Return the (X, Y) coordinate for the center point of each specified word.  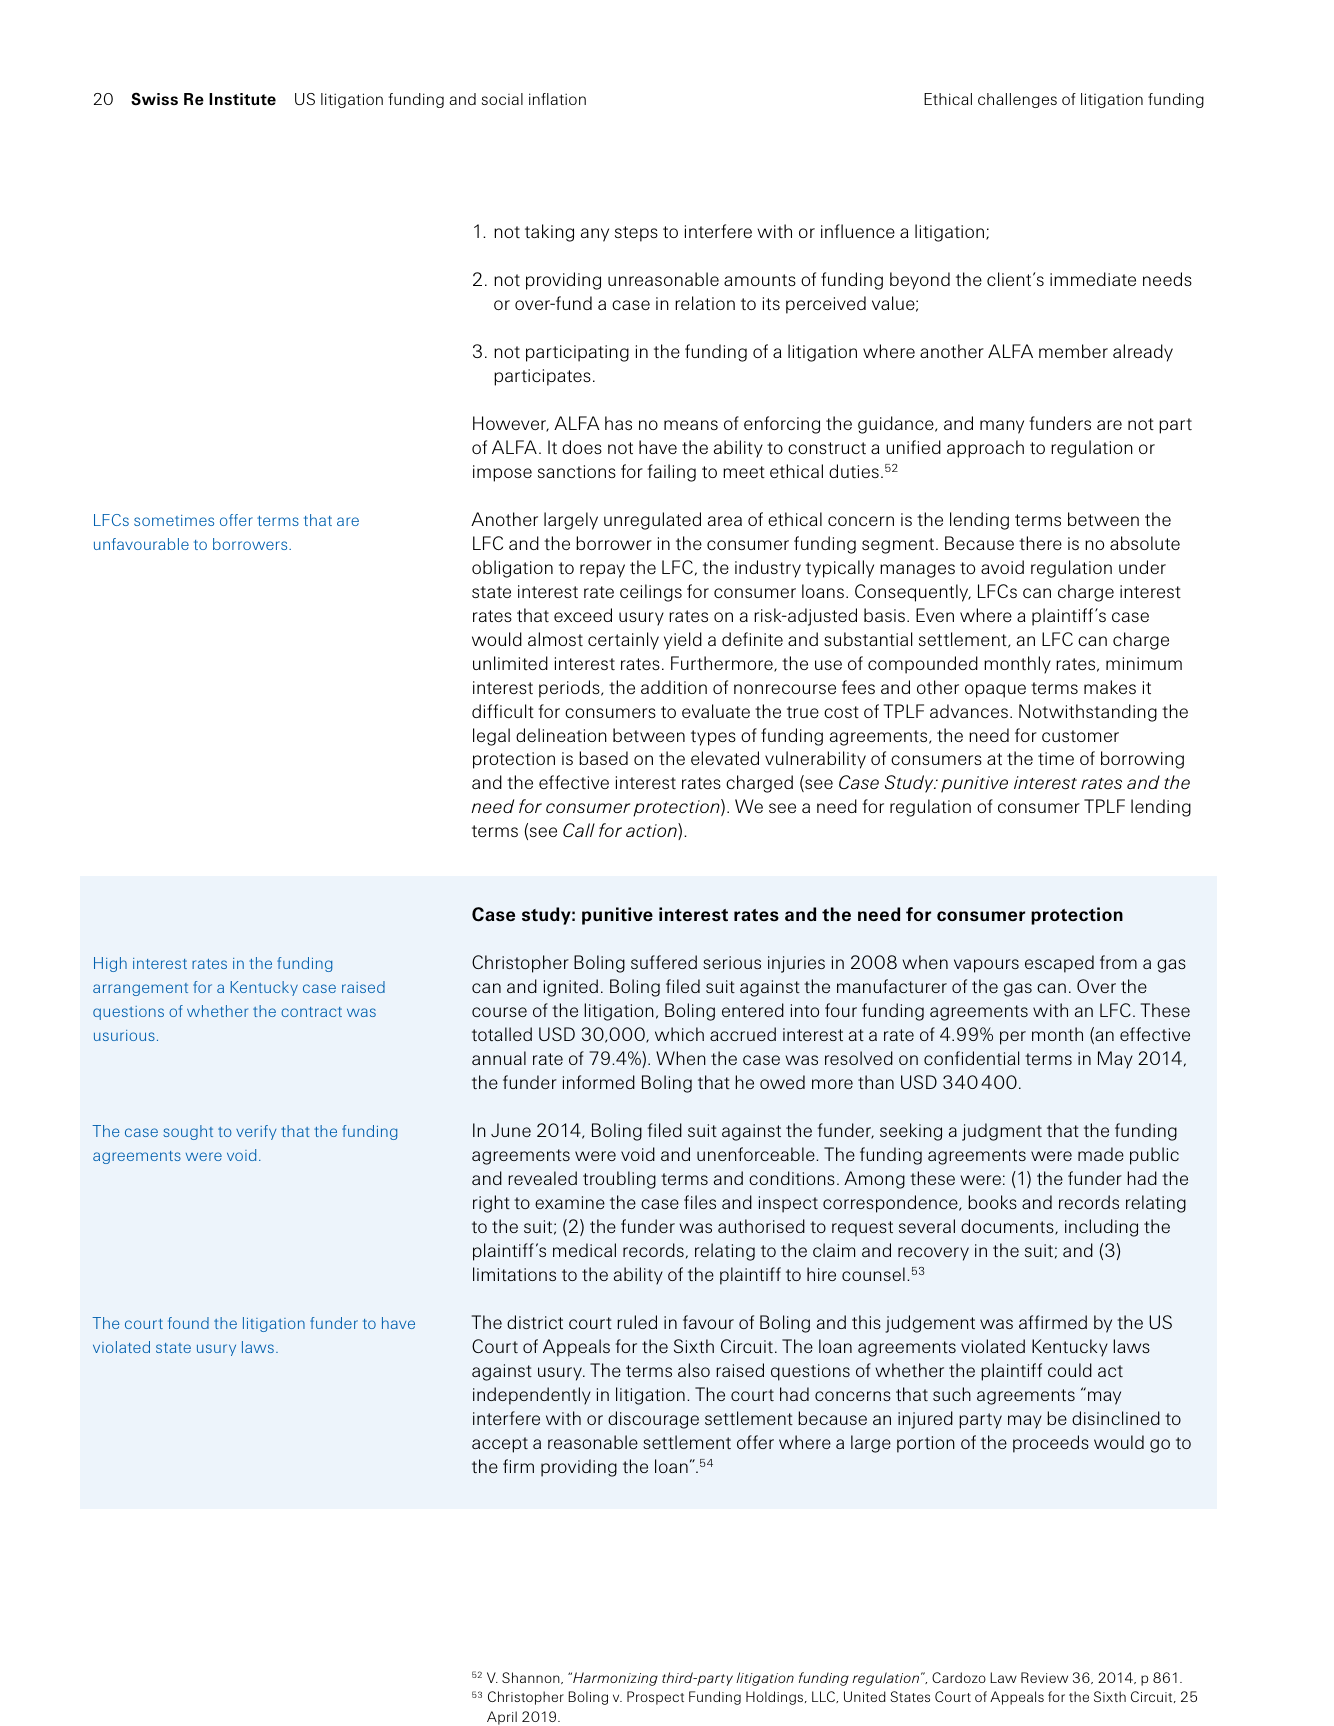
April (502, 1718)
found (188, 1323)
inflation (557, 99)
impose (502, 473)
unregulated (652, 521)
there (1040, 543)
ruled (637, 1322)
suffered (664, 962)
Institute (242, 99)
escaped (1059, 964)
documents (1008, 1227)
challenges (1017, 100)
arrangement (140, 989)
